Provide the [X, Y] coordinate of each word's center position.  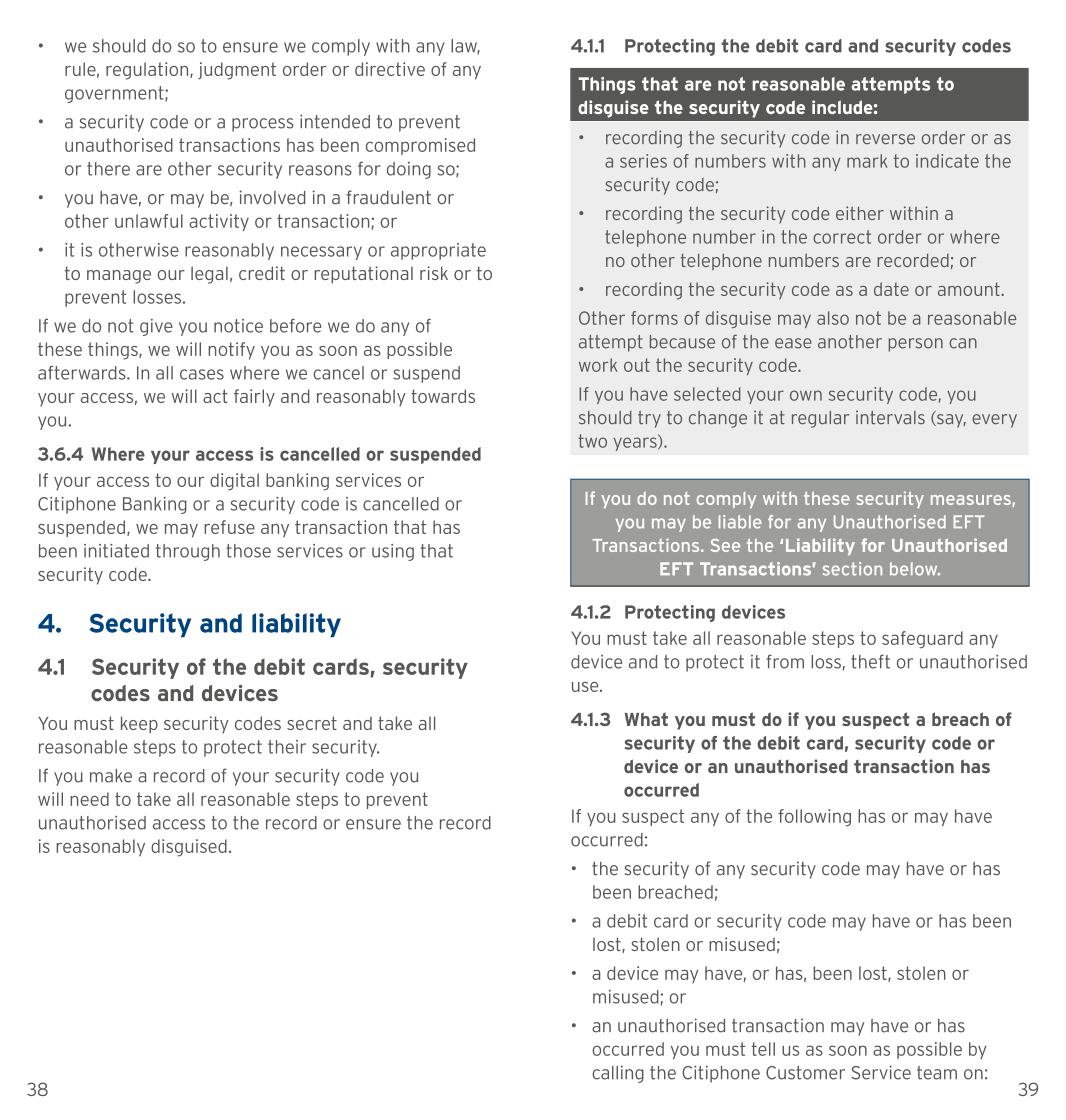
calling [618, 1074]
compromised [420, 146]
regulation [148, 71]
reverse [885, 139]
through [188, 552]
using [393, 552]
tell [763, 1049]
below [915, 569]
